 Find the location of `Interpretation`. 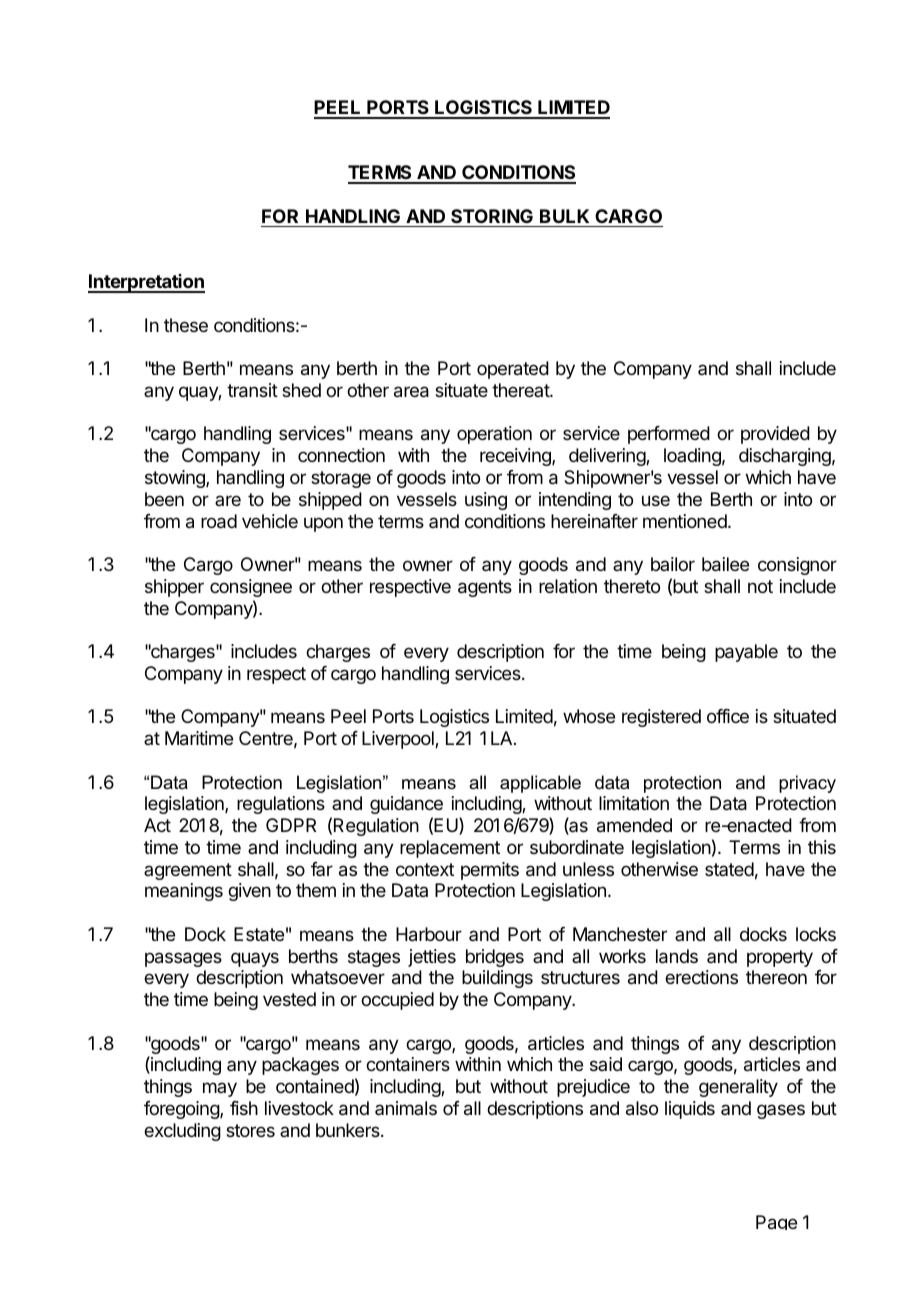

Interpretation is located at coordinates (146, 283).
